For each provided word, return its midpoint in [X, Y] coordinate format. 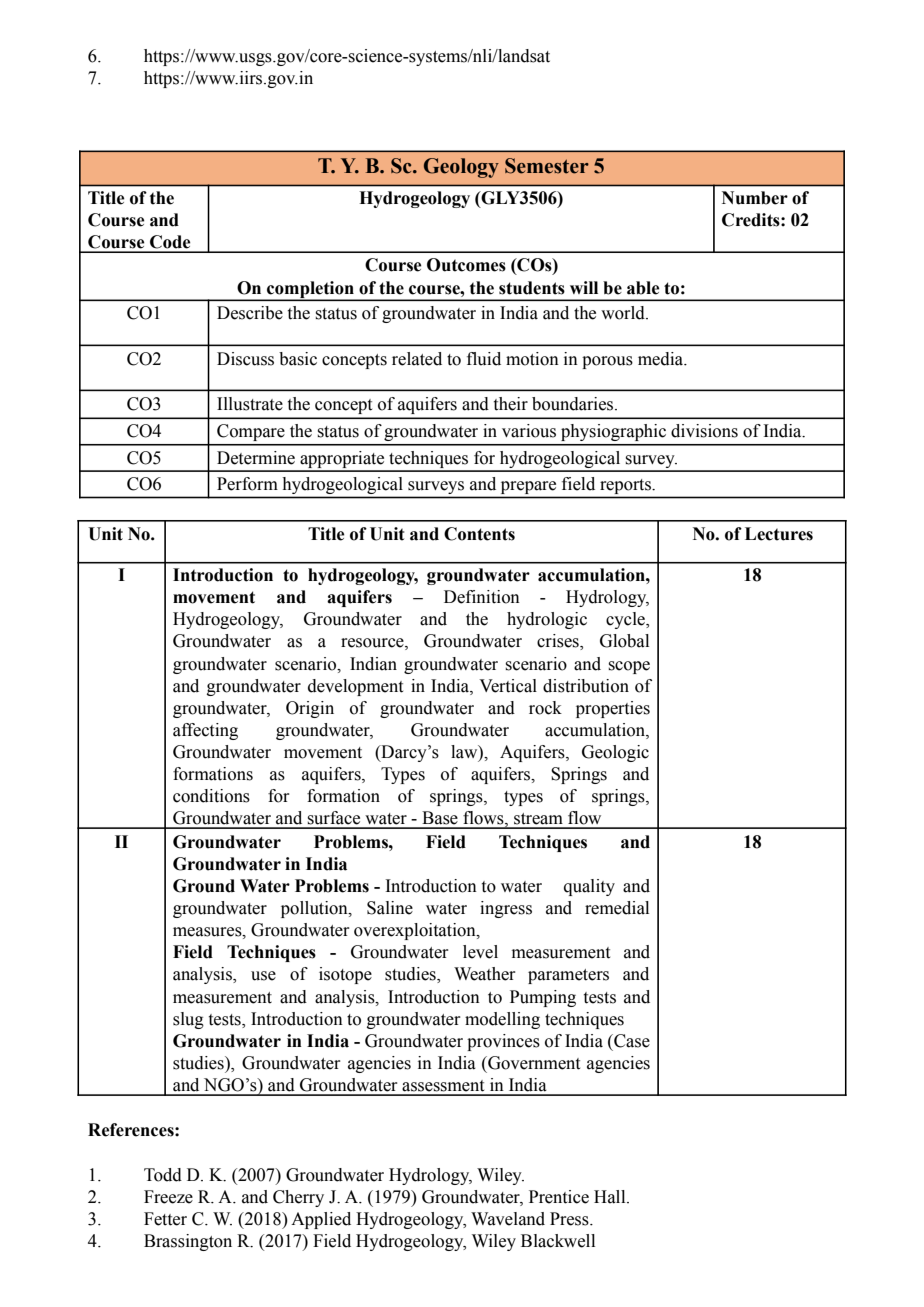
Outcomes [466, 265]
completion [310, 290]
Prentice [559, 1197]
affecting [205, 731]
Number [755, 198]
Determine [256, 458]
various [529, 431]
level [480, 952]
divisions [704, 431]
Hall [611, 1197]
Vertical [508, 686]
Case [631, 1041]
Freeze [168, 1197]
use [263, 976]
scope [629, 667]
